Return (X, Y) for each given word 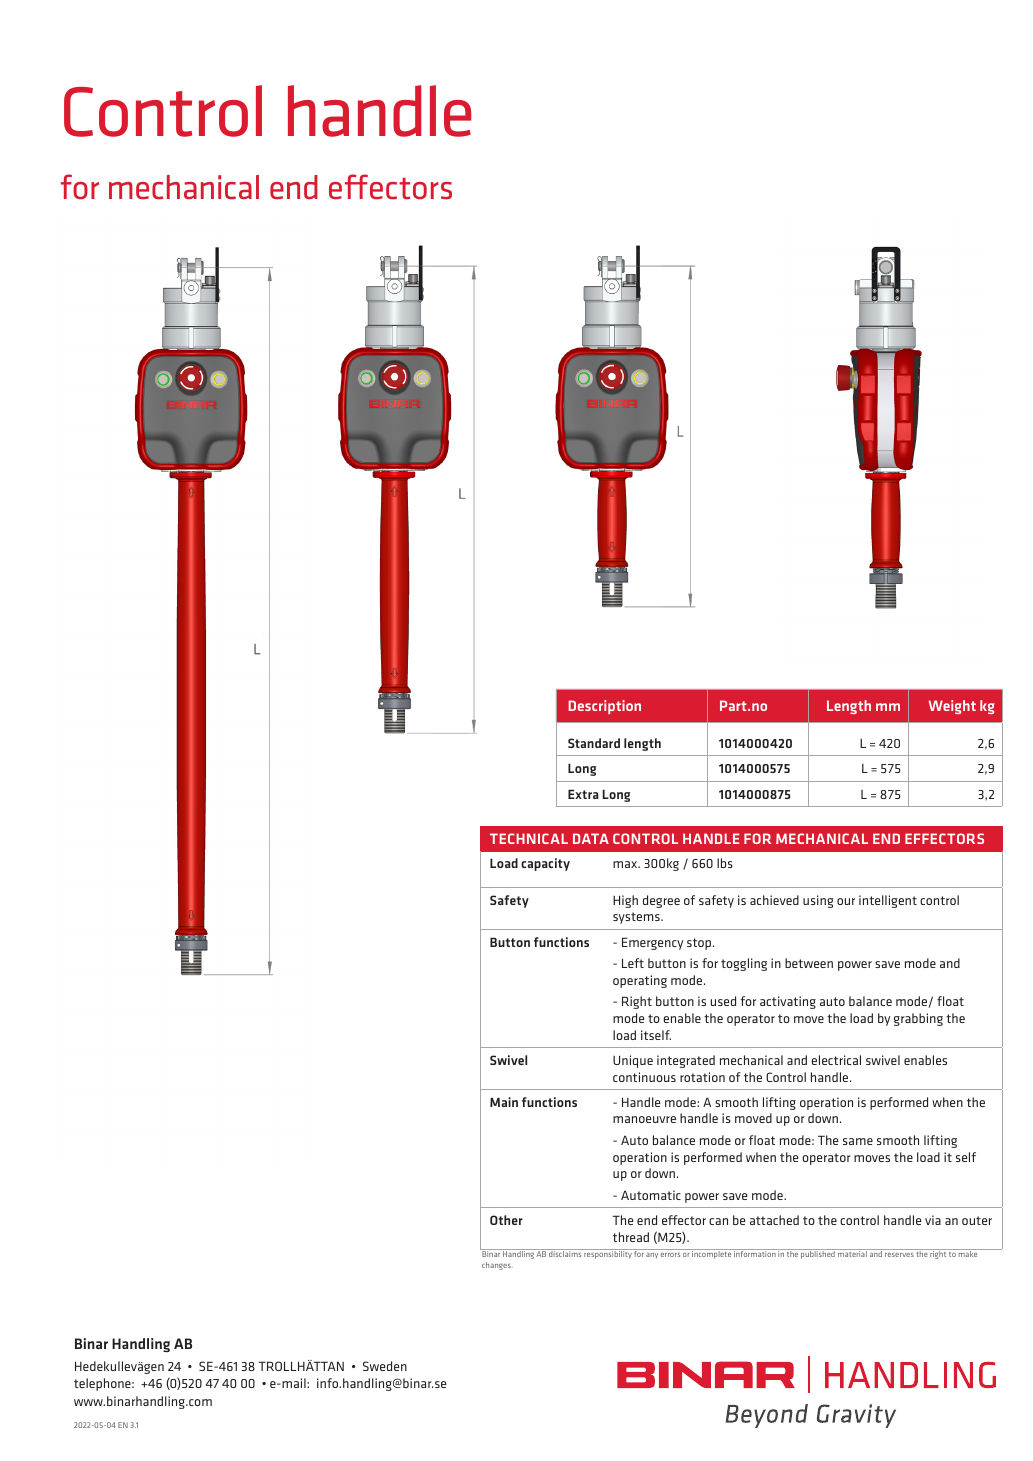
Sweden (385, 1366)
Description (604, 707)
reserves (899, 1255)
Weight (952, 707)
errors (670, 1255)
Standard (594, 743)
